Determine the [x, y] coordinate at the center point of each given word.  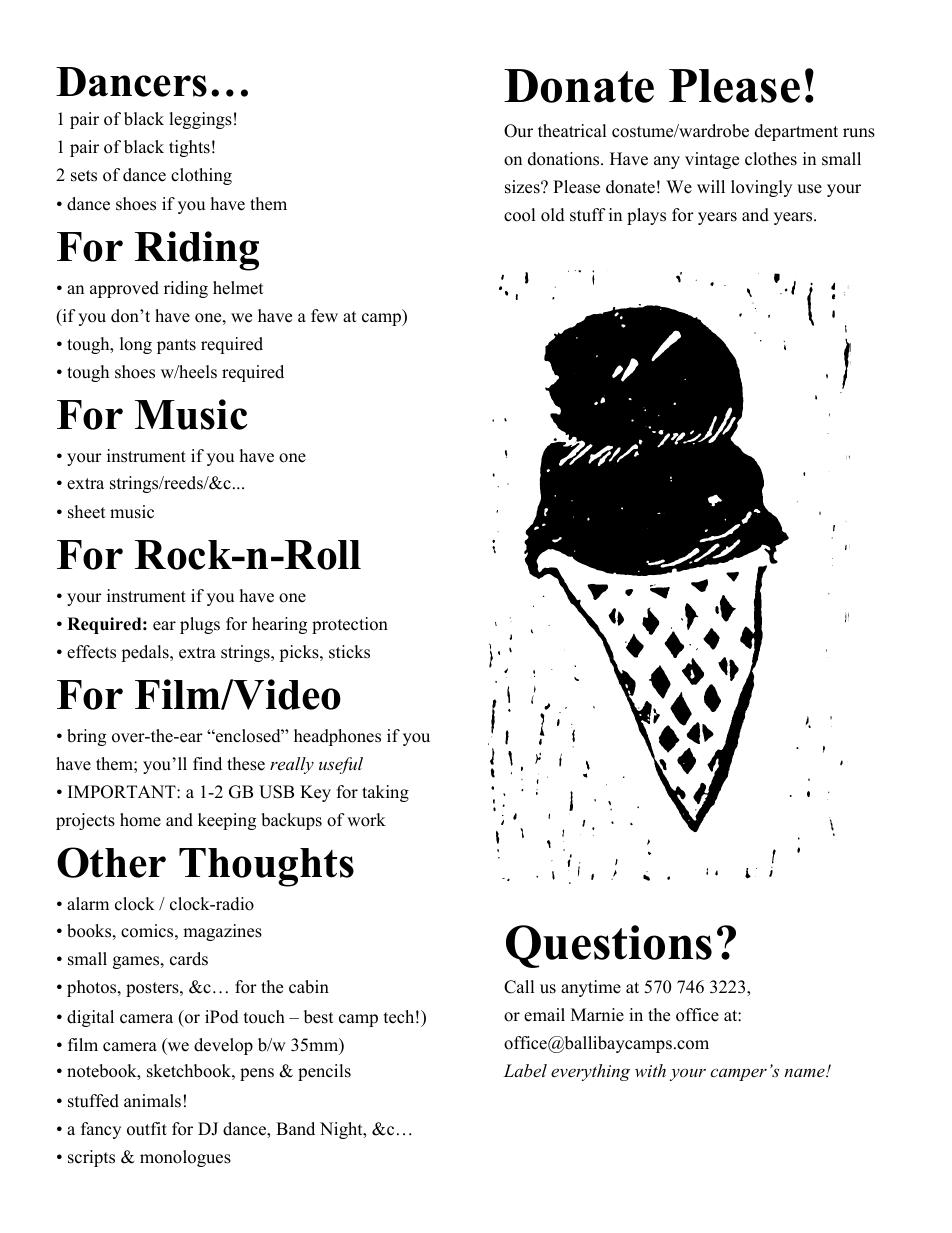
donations [565, 159]
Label [525, 1070]
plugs [200, 625]
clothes [771, 159]
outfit [147, 1129]
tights [189, 148]
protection [350, 625]
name [805, 1072]
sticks [349, 652]
